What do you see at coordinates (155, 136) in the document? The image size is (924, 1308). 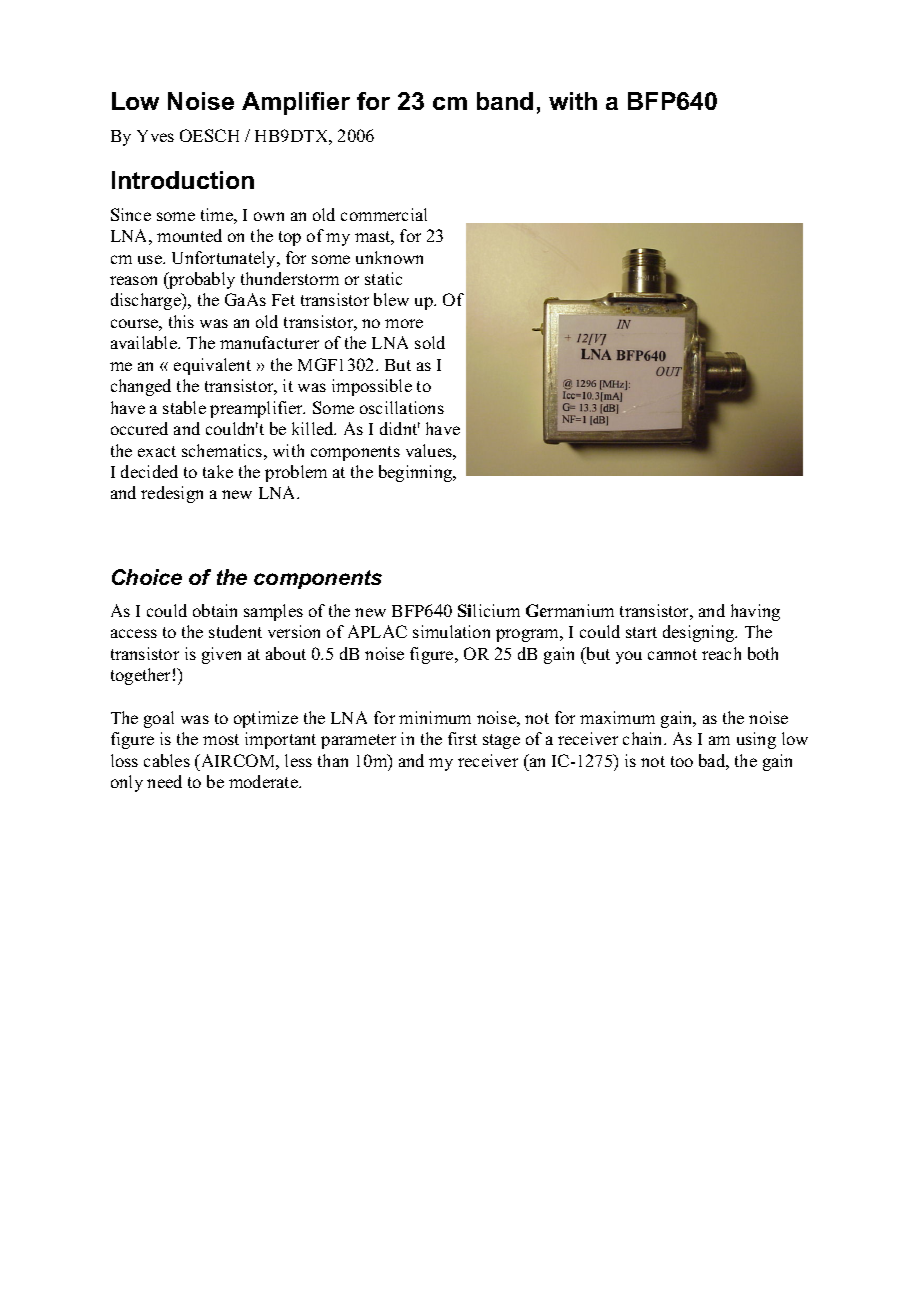 I see `Yves` at bounding box center [155, 136].
